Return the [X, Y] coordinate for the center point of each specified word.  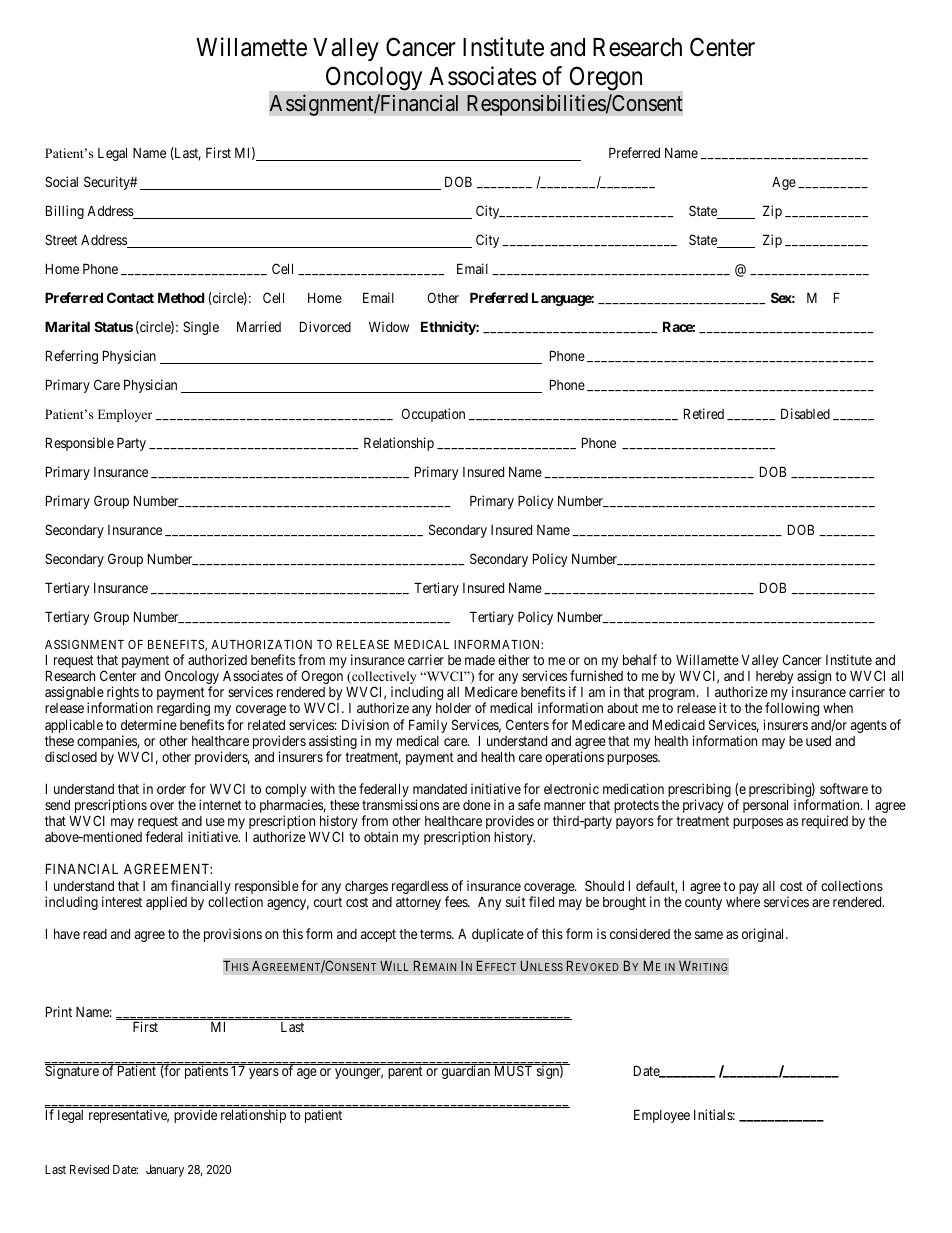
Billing [65, 212]
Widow [389, 326]
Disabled [805, 413]
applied [166, 903]
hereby [774, 679]
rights [123, 694]
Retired [704, 413]
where [743, 902]
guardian [466, 1072]
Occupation [433, 415]
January [165, 1171]
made [480, 660]
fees [457, 901]
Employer [125, 415]
